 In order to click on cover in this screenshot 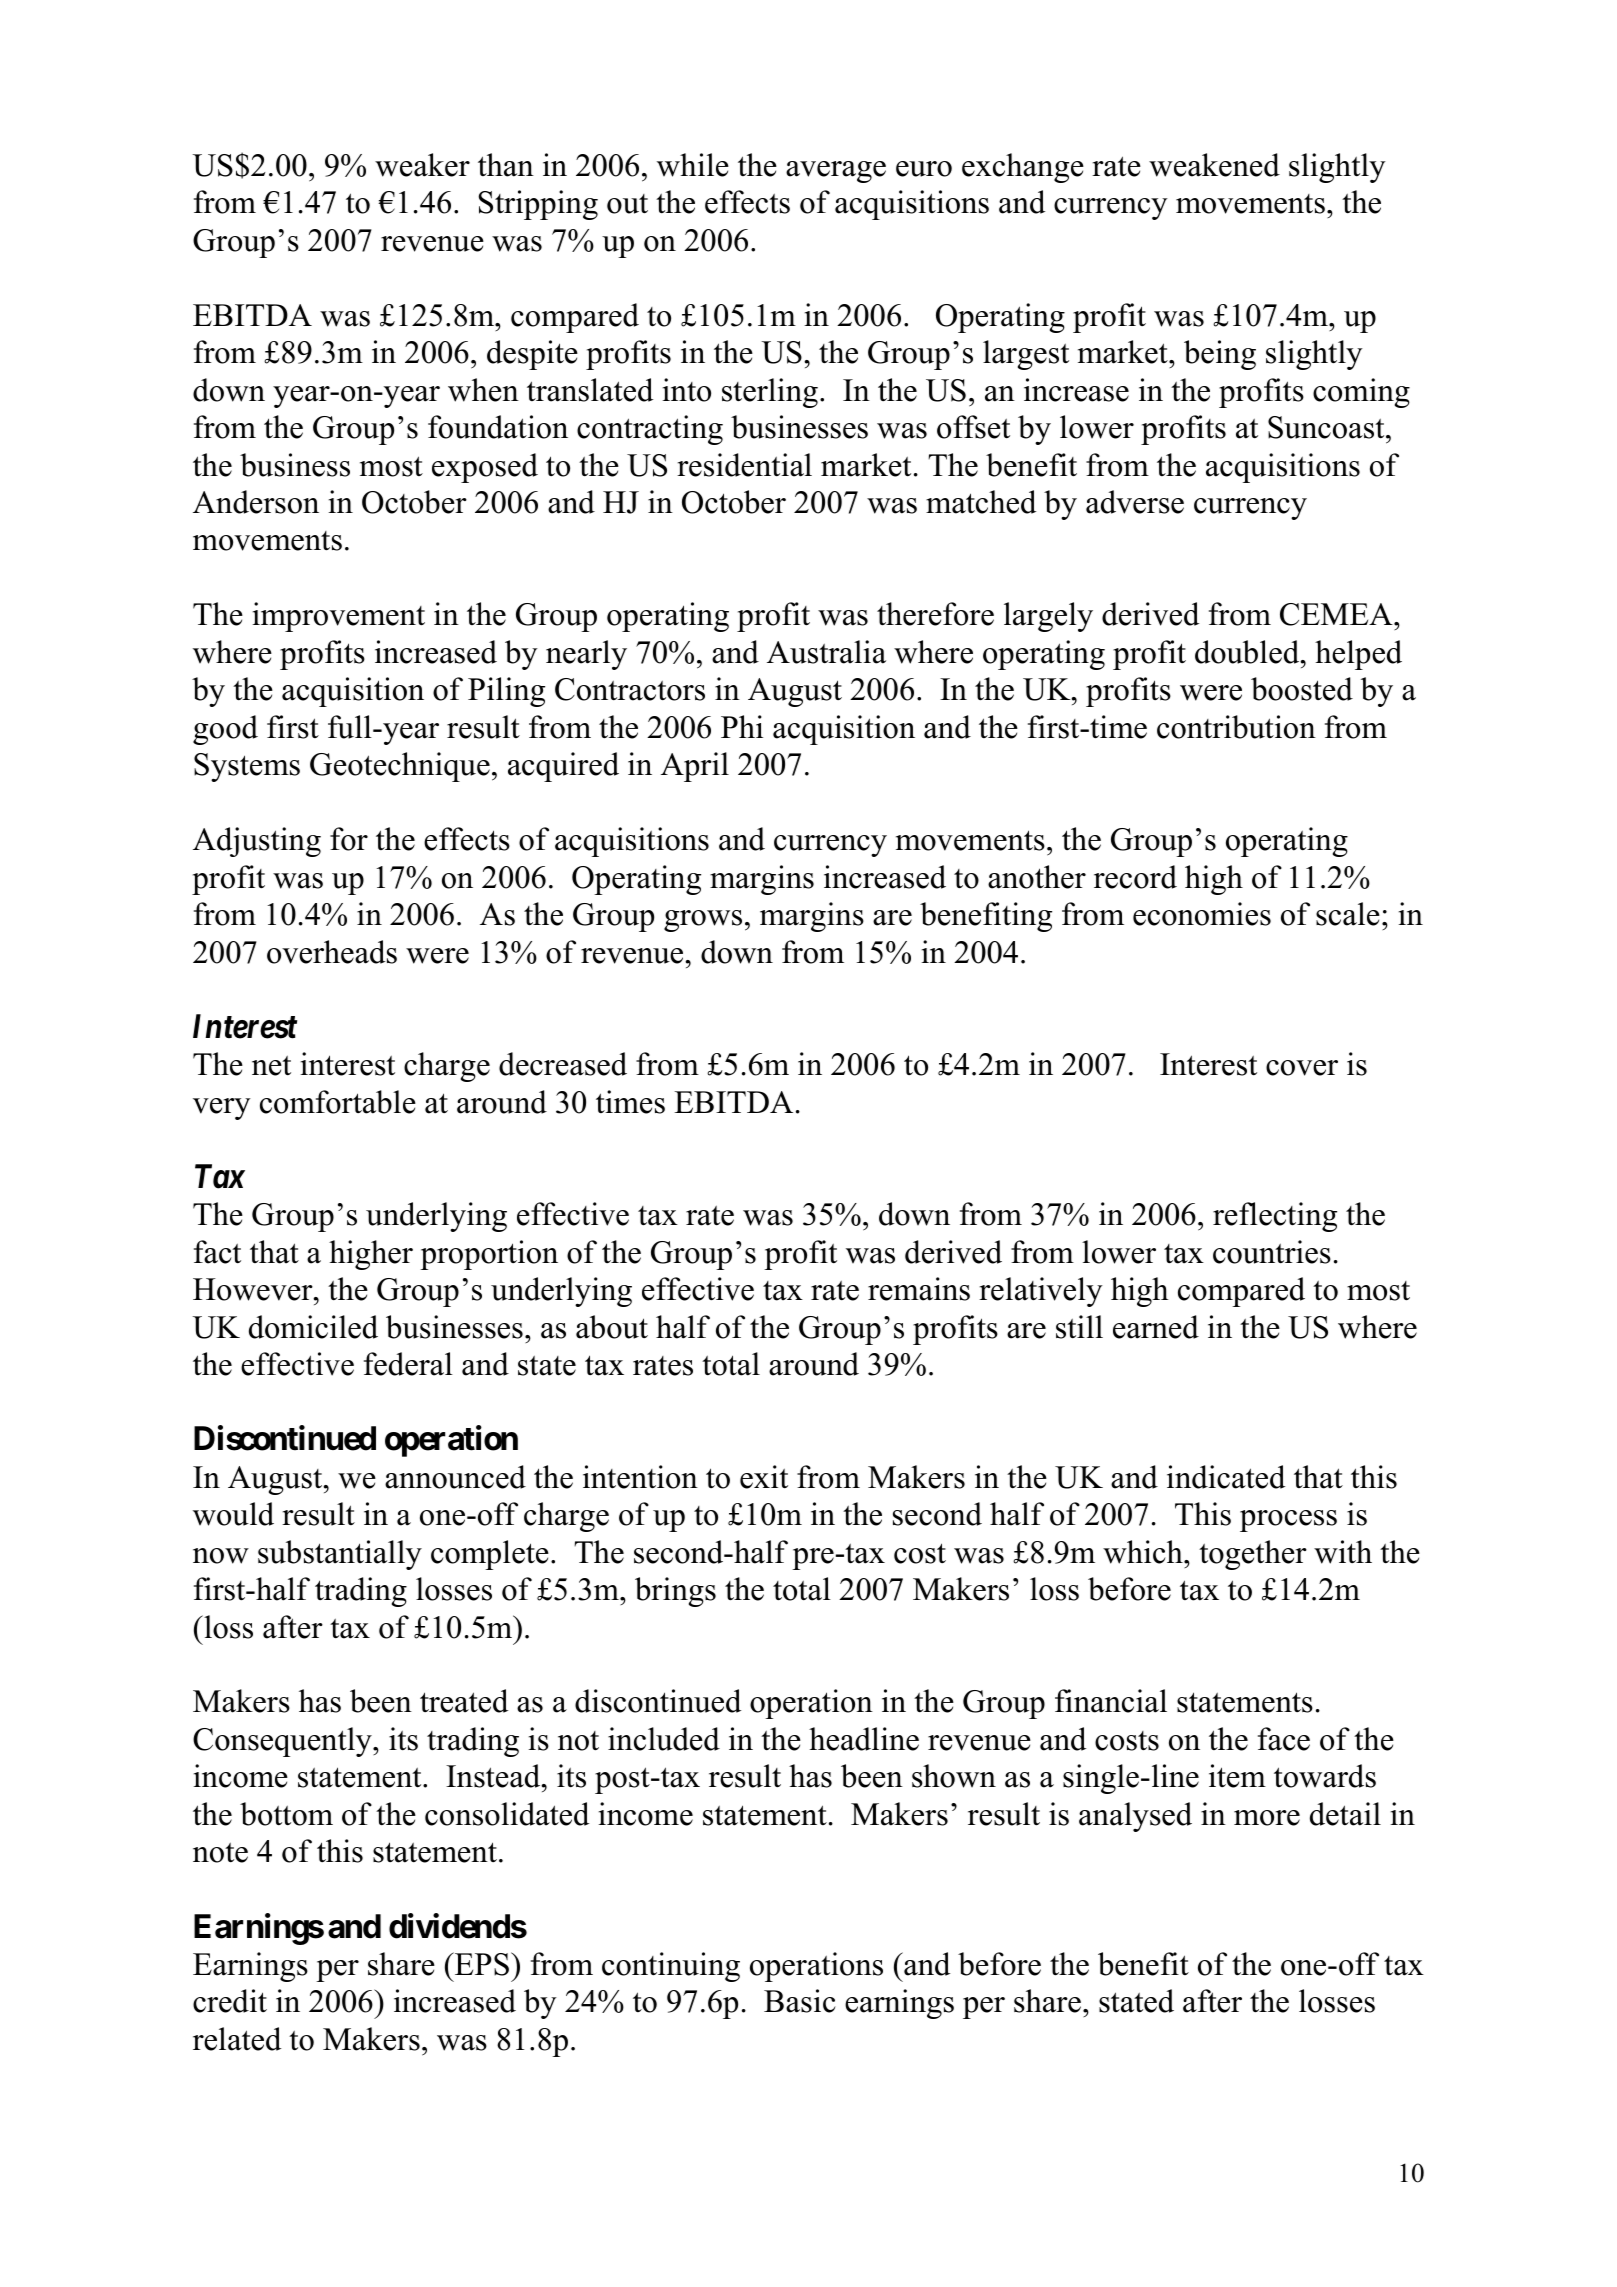, I will do `click(1302, 1068)`.
